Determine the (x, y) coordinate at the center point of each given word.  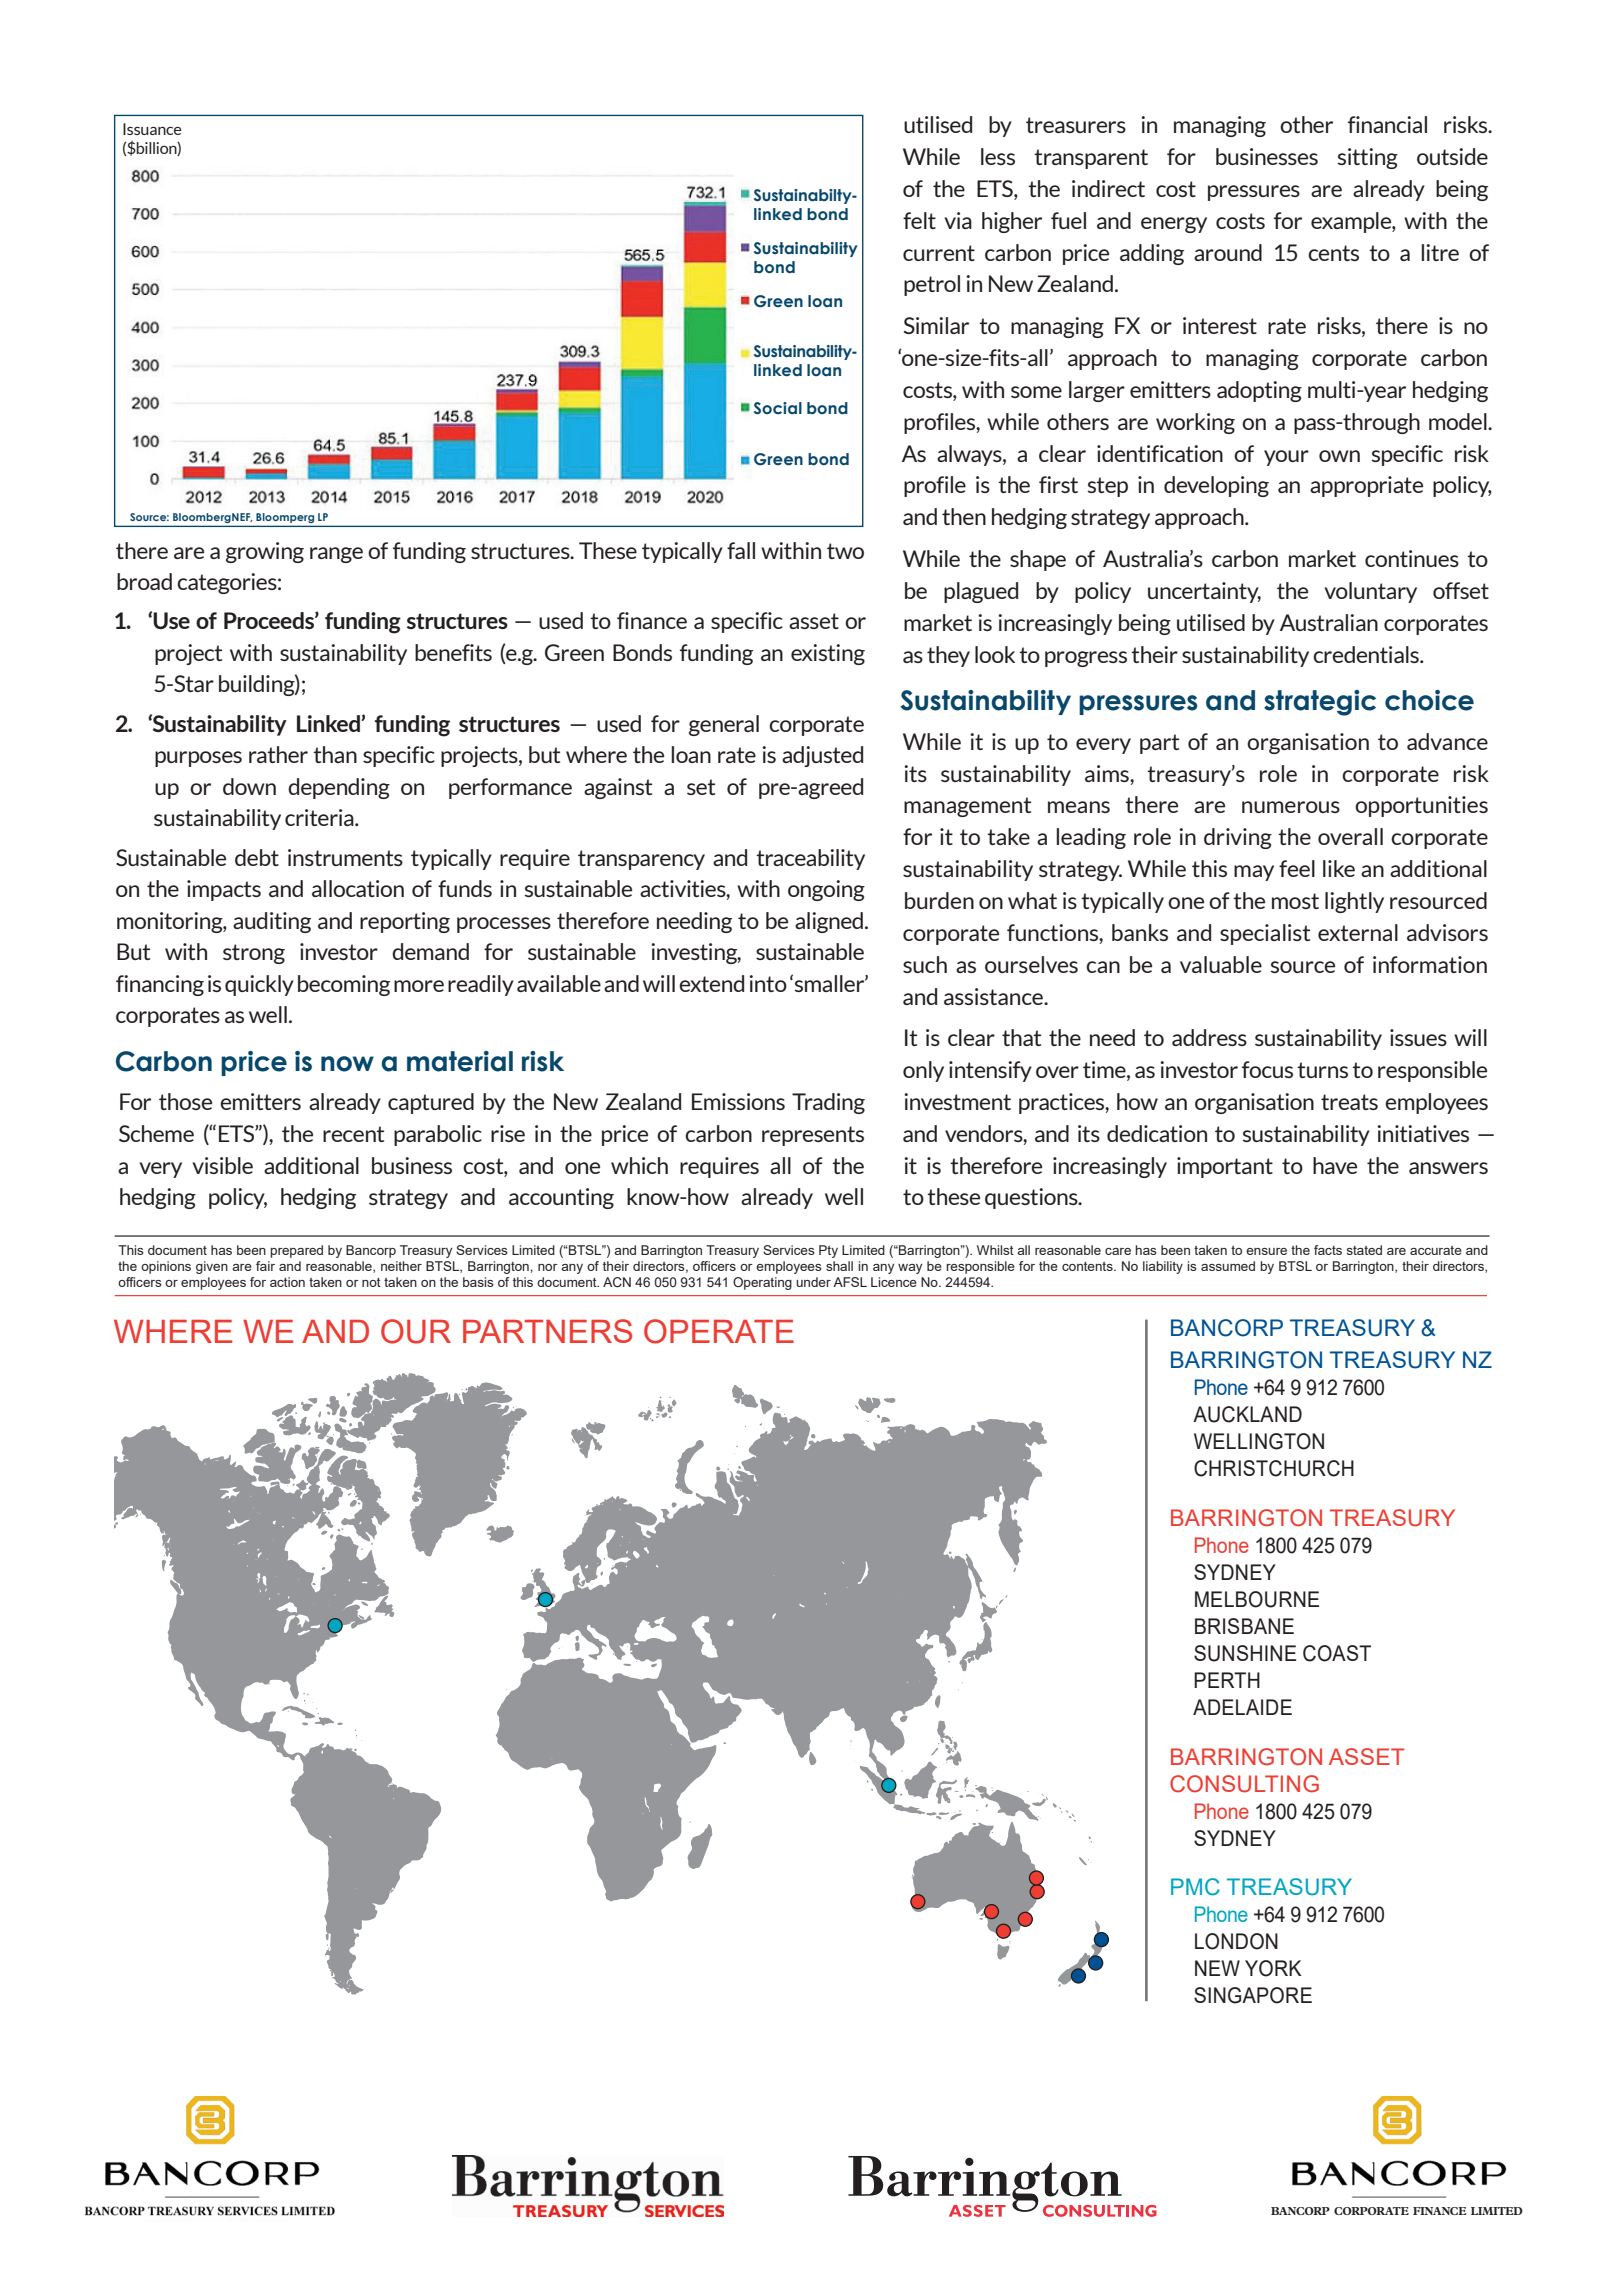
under (813, 1282)
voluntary (1371, 592)
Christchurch (1274, 1468)
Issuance (152, 129)
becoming (344, 985)
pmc (1195, 1887)
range (336, 555)
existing (828, 654)
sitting (1368, 158)
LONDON (1236, 1941)
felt (919, 220)
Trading (828, 1103)
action (287, 1282)
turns (1322, 1070)
